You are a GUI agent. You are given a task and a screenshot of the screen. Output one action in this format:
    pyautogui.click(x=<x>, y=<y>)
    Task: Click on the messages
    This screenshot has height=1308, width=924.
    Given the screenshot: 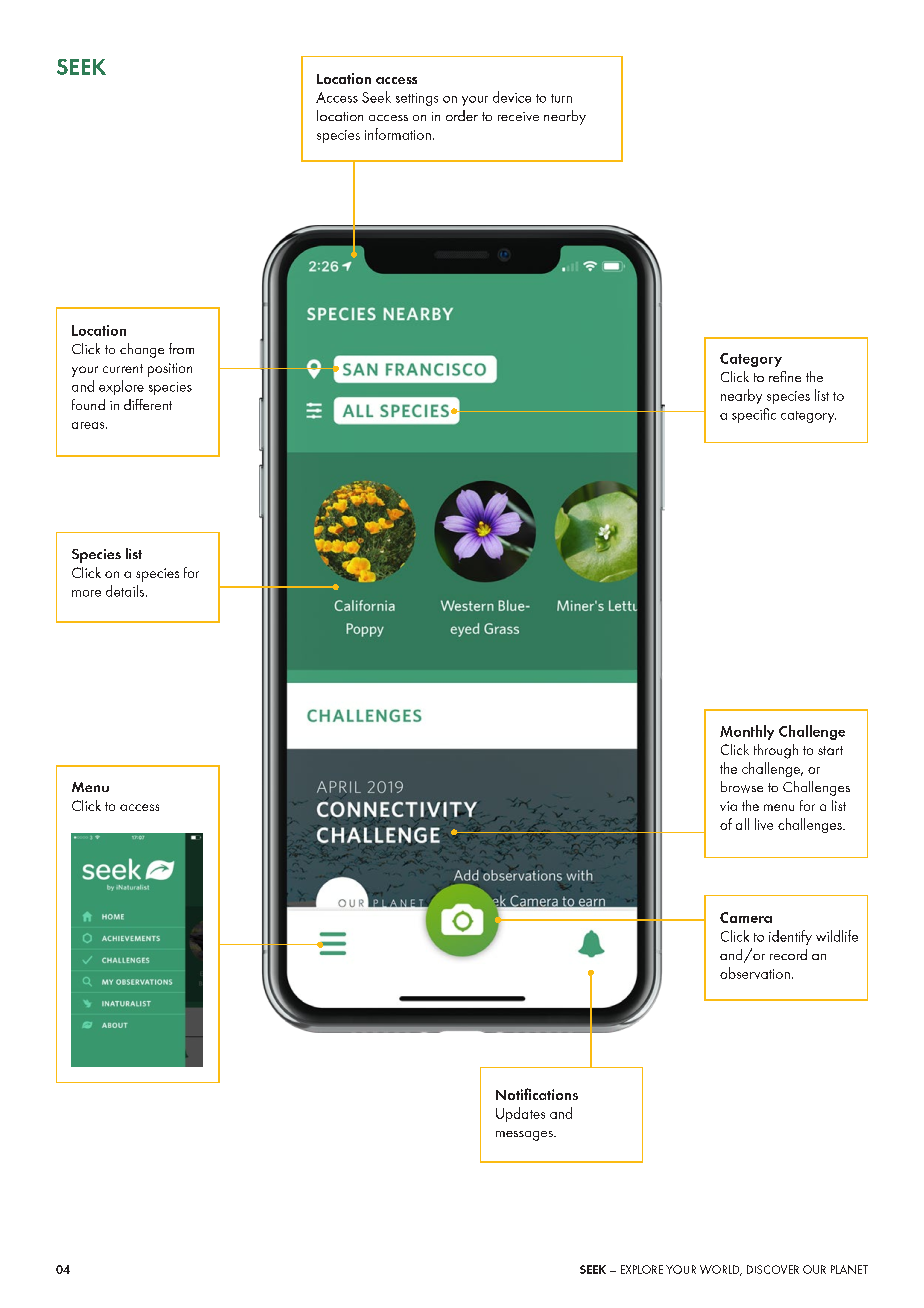 What is the action you would take?
    pyautogui.click(x=525, y=1136)
